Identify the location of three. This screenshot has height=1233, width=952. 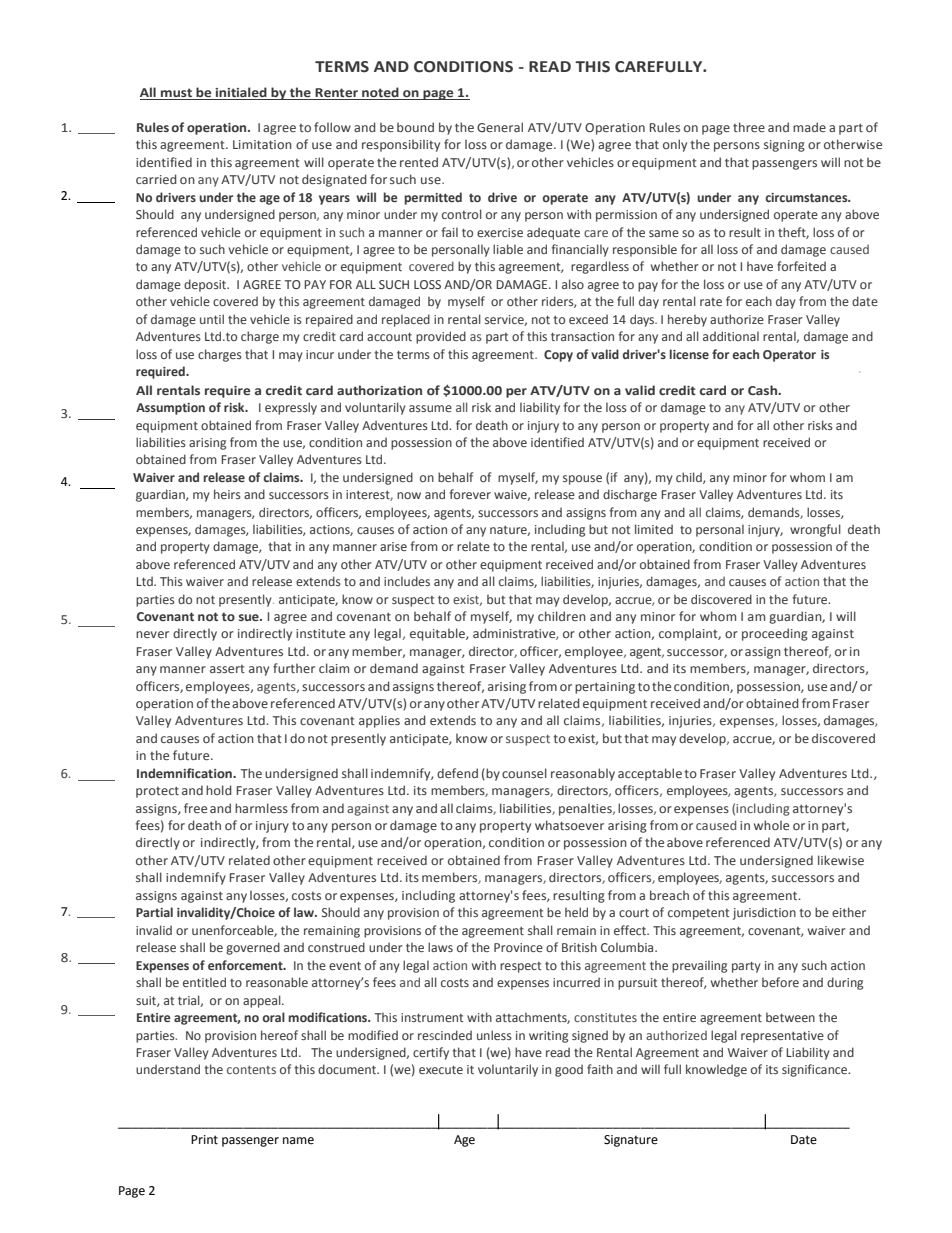
(749, 127).
